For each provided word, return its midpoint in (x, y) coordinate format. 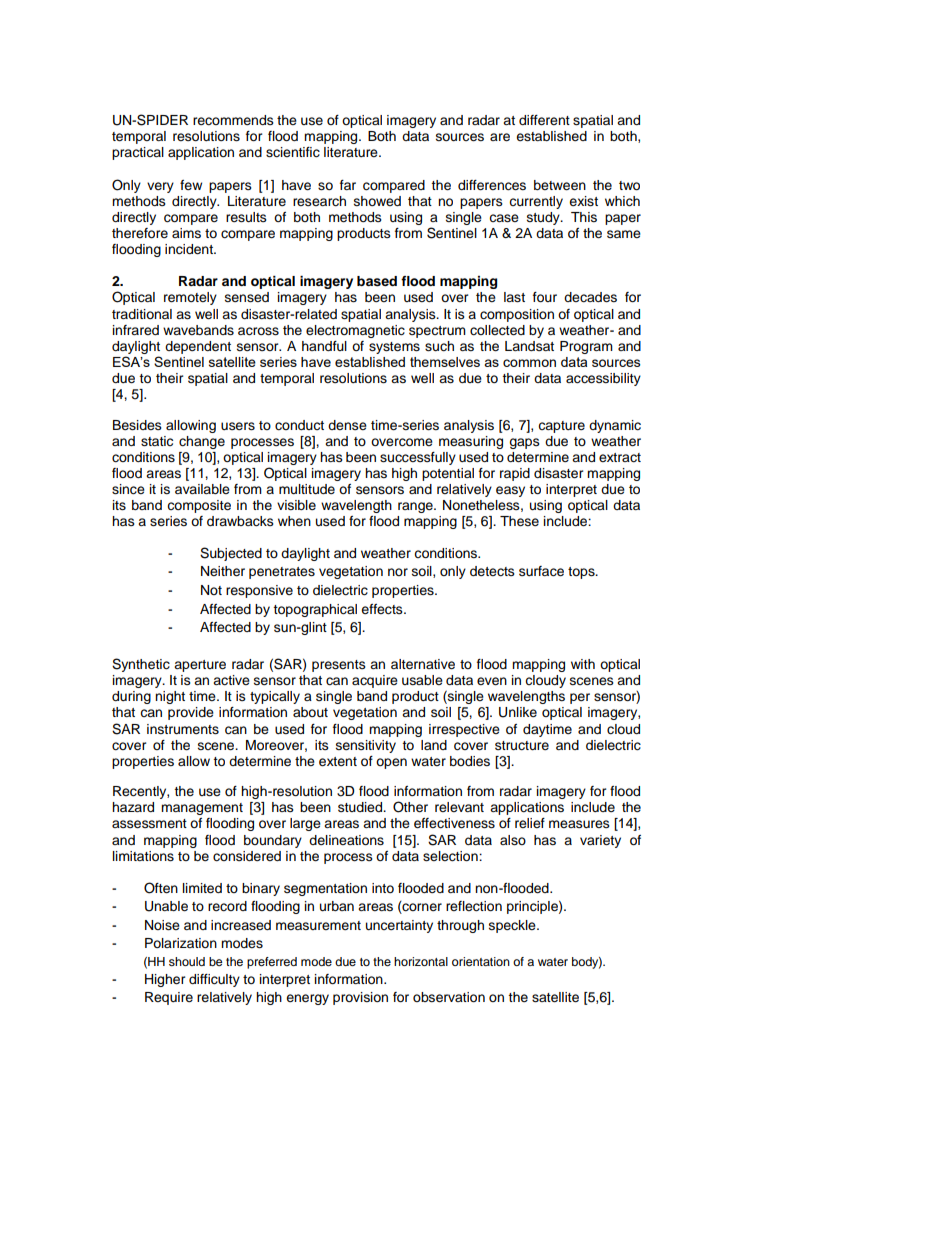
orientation (481, 961)
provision (360, 998)
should (187, 961)
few (191, 185)
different (544, 120)
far (348, 185)
